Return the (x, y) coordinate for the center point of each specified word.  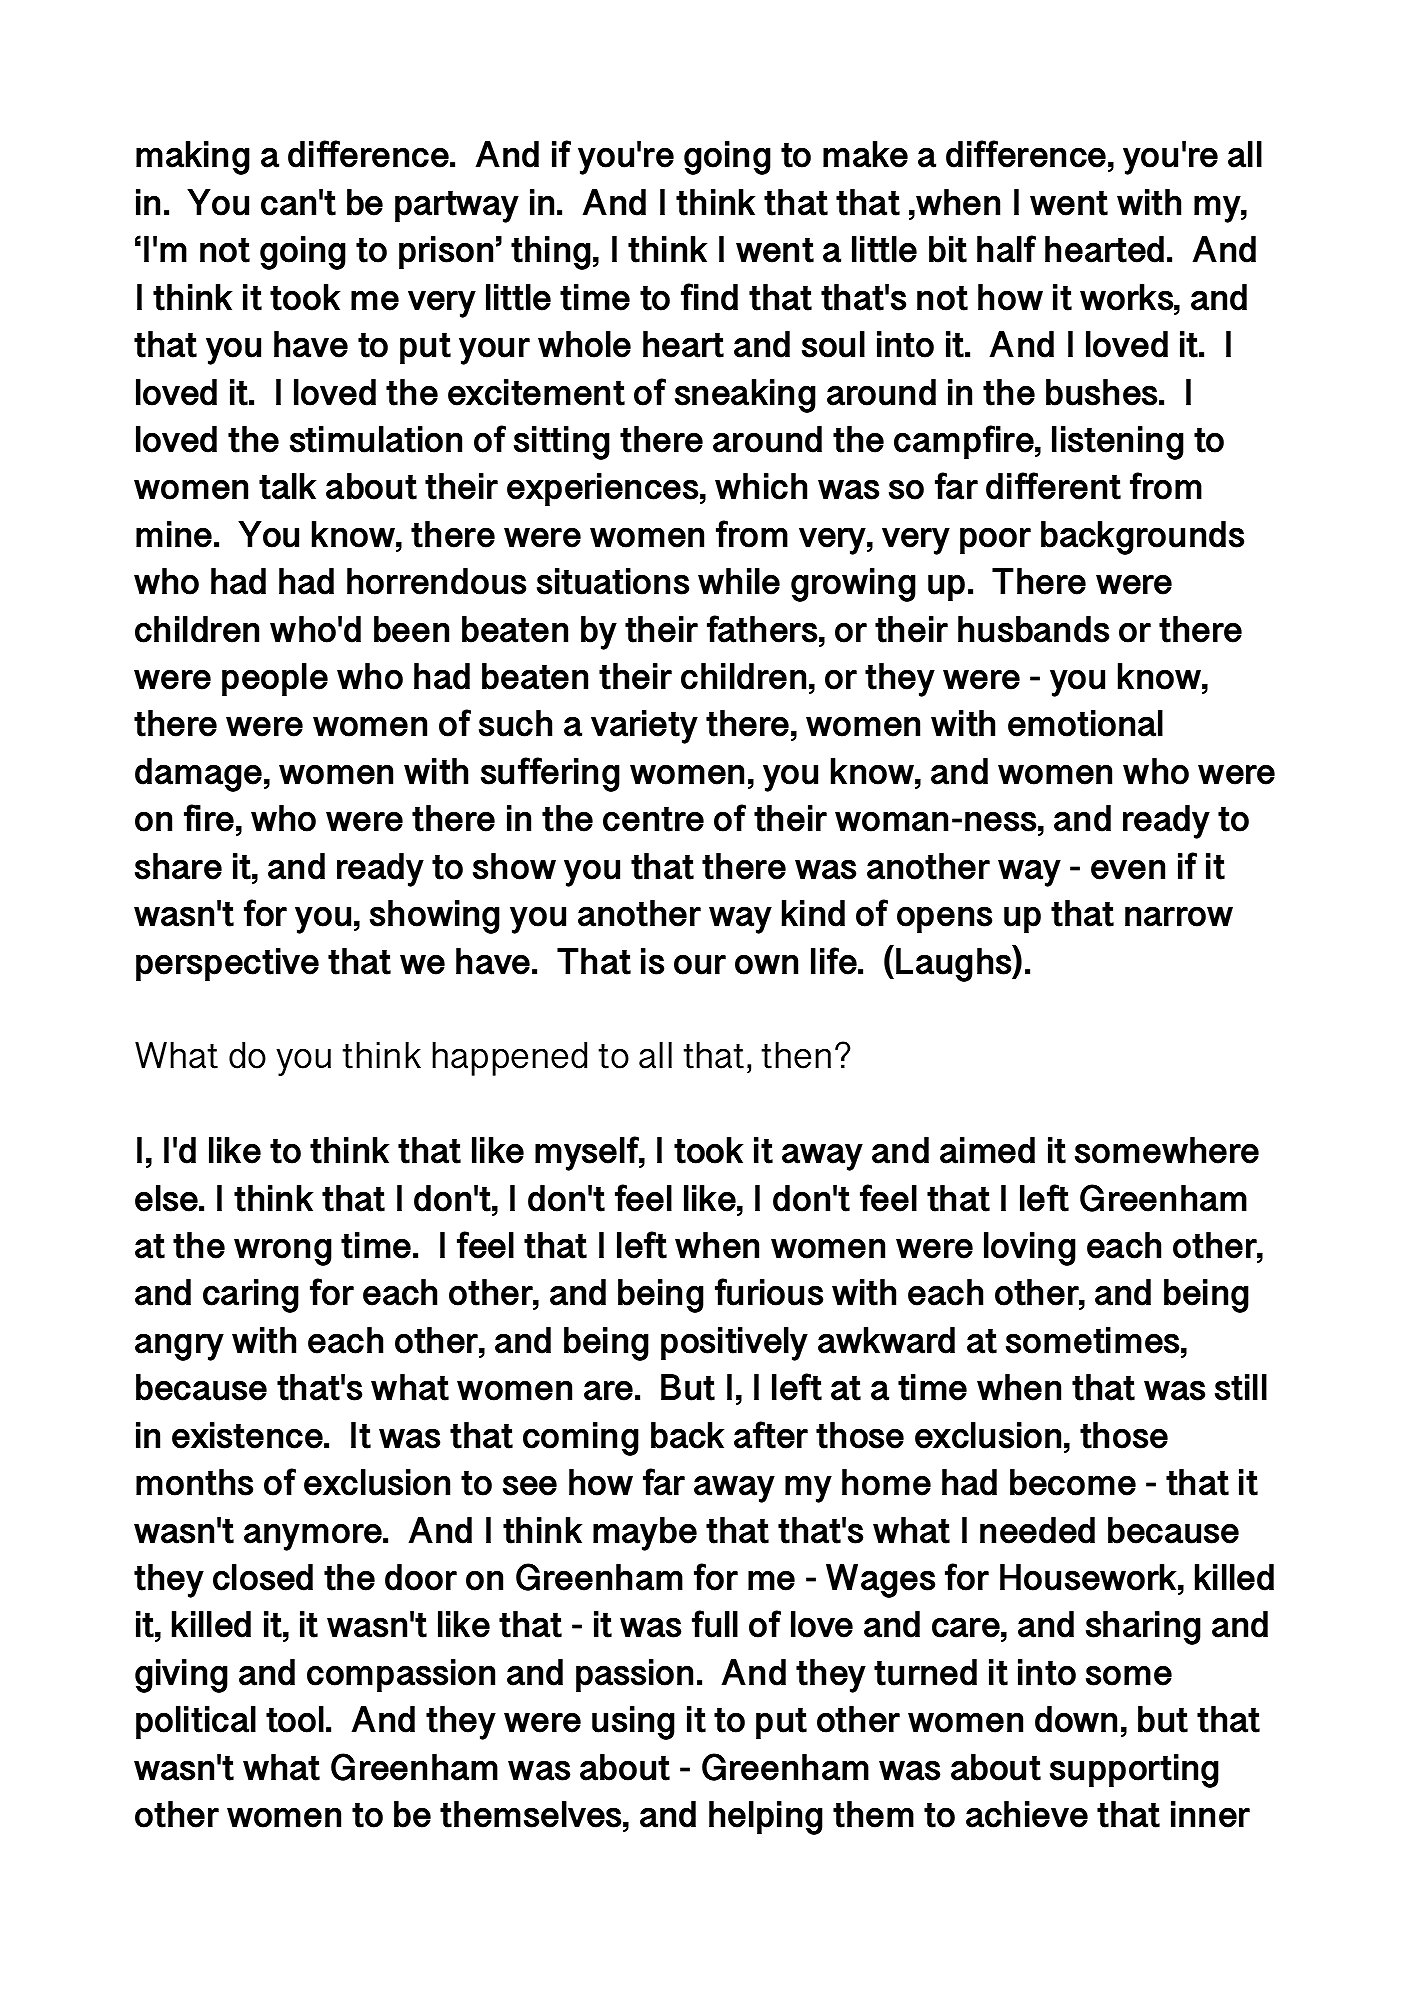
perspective (227, 964)
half (1006, 249)
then (796, 1055)
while (739, 581)
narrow (1179, 917)
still (1241, 1387)
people (275, 679)
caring (251, 1296)
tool (295, 1719)
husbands (1033, 629)
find (709, 297)
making (193, 158)
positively (734, 1344)
